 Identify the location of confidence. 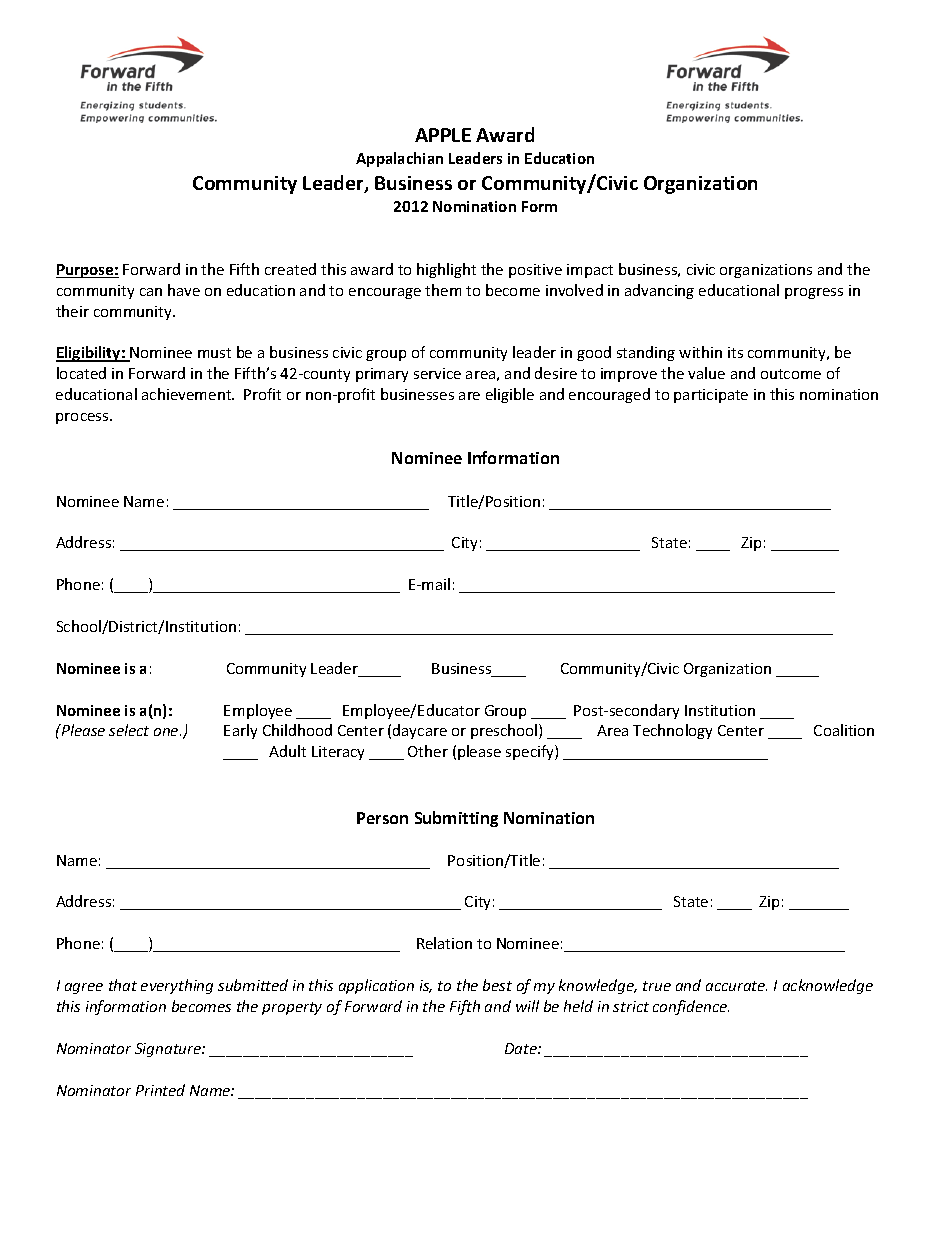
(691, 1007).
